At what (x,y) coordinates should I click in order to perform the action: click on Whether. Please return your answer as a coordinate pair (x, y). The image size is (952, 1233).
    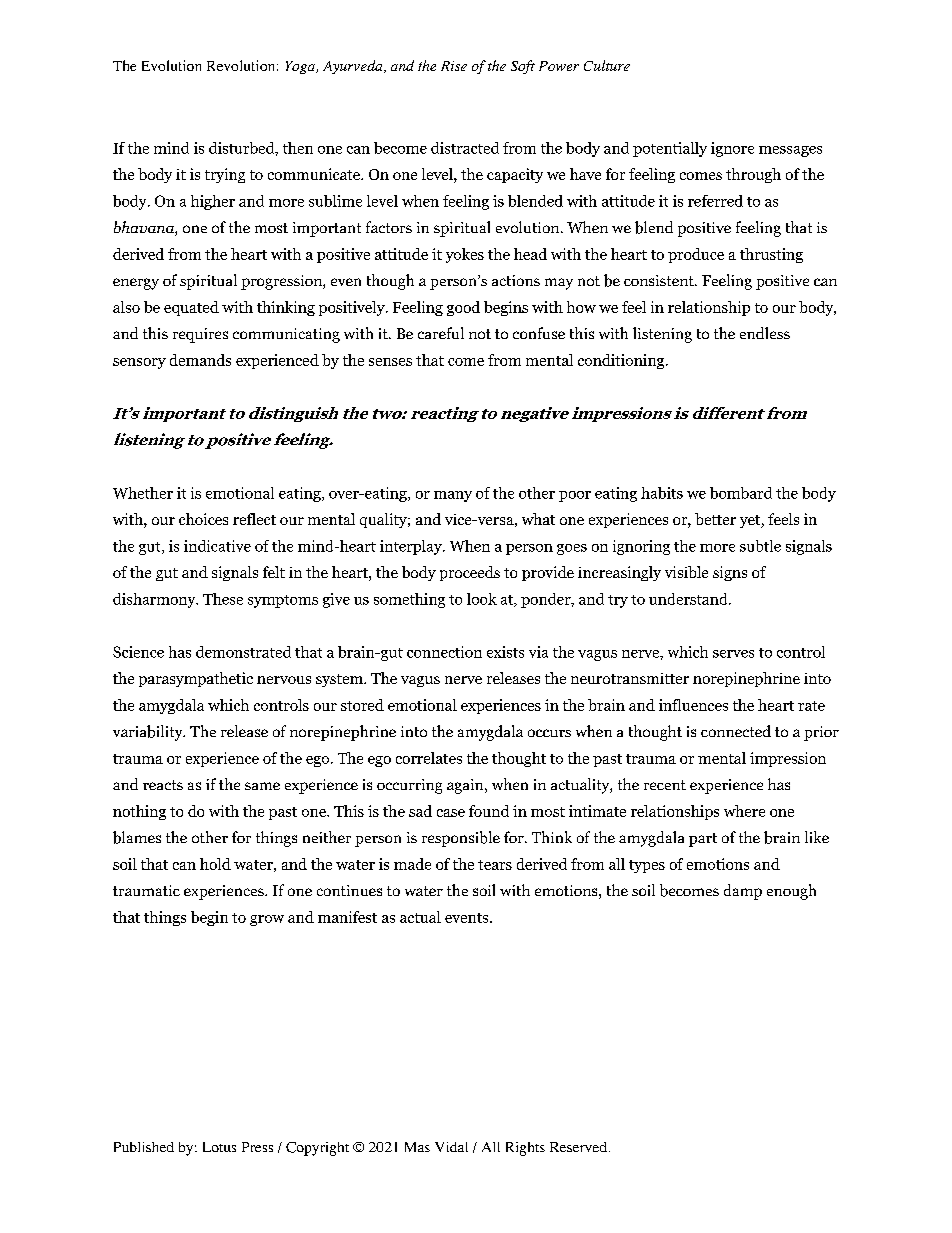
    Looking at the image, I should click on (143, 493).
